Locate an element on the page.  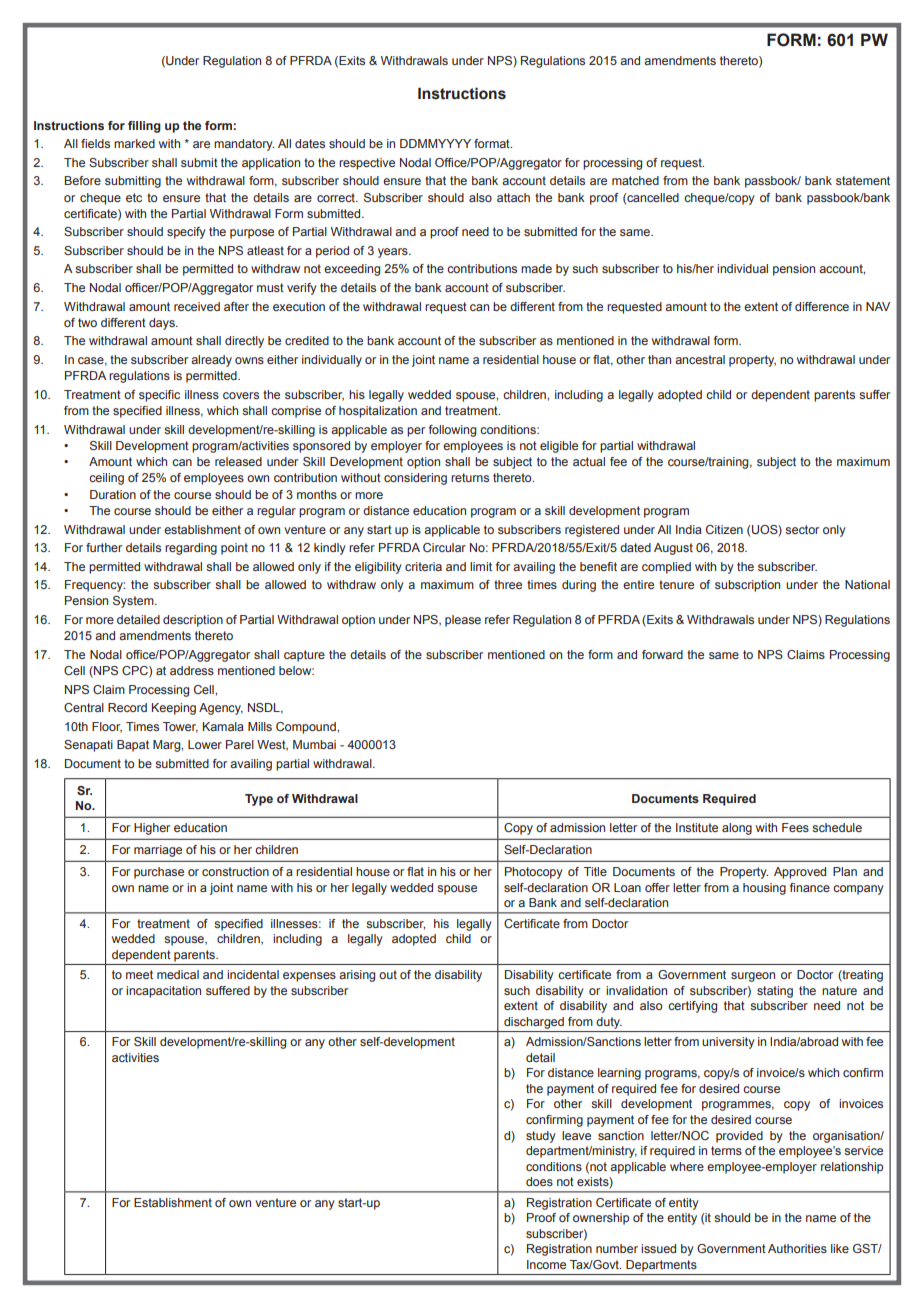
attach is located at coordinates (513, 197).
